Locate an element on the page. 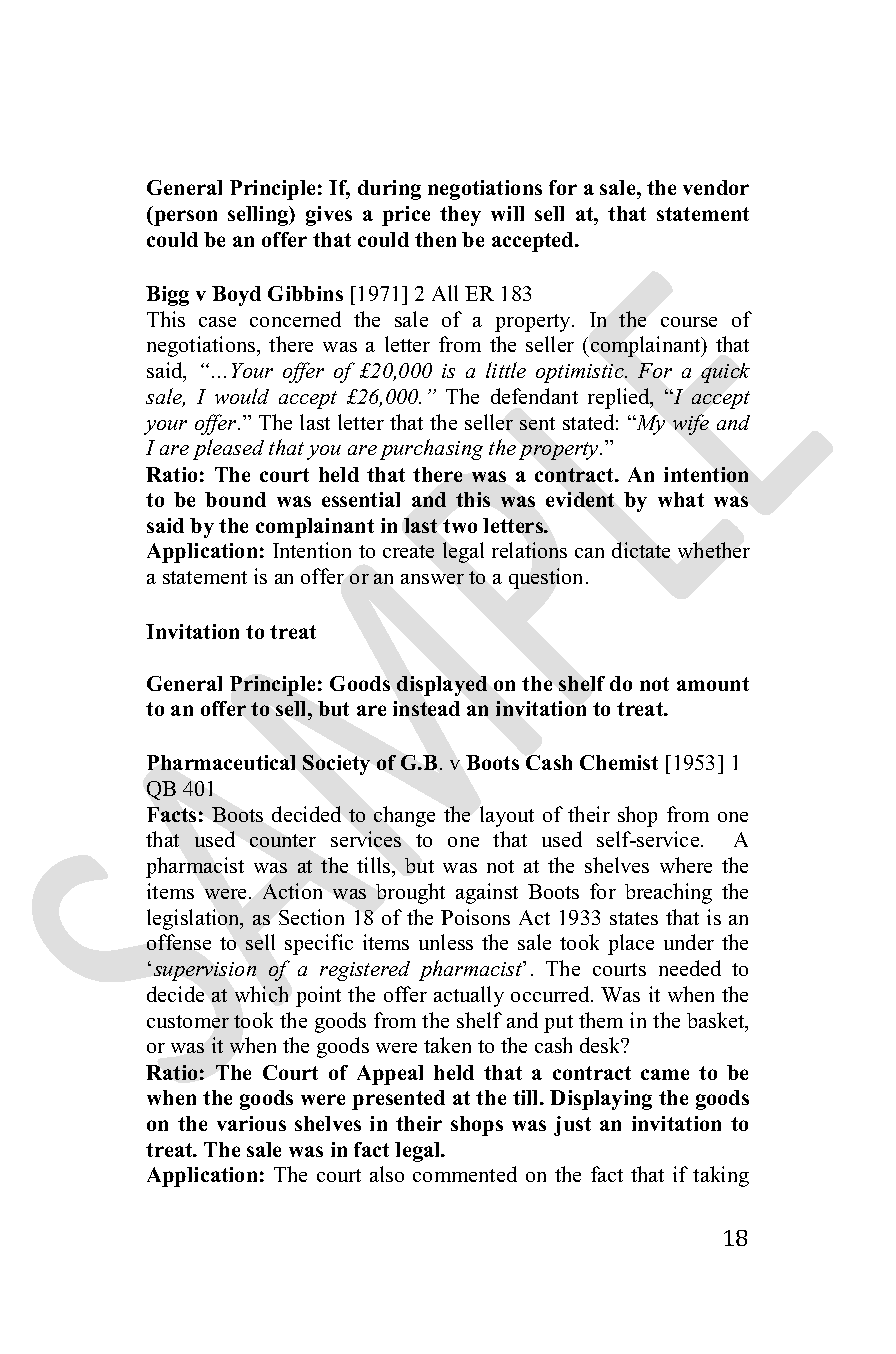 The width and height of the image is (896, 1354). Pharmaceutical is located at coordinates (221, 762).
